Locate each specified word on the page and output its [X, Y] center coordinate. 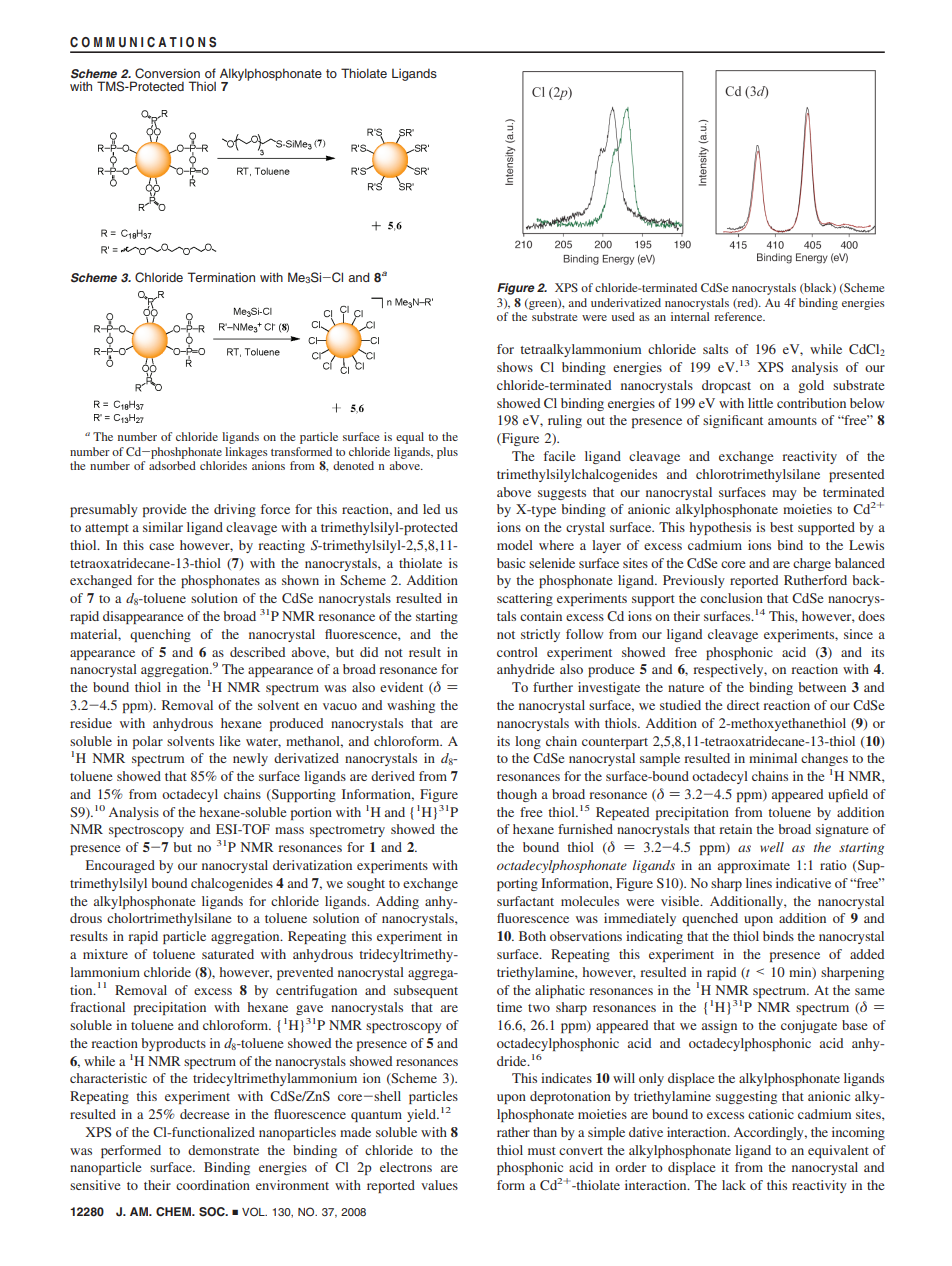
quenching [160, 635]
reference [739, 316]
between [822, 687]
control [517, 652]
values [439, 1185]
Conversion [167, 73]
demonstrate [223, 1150]
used [623, 316]
